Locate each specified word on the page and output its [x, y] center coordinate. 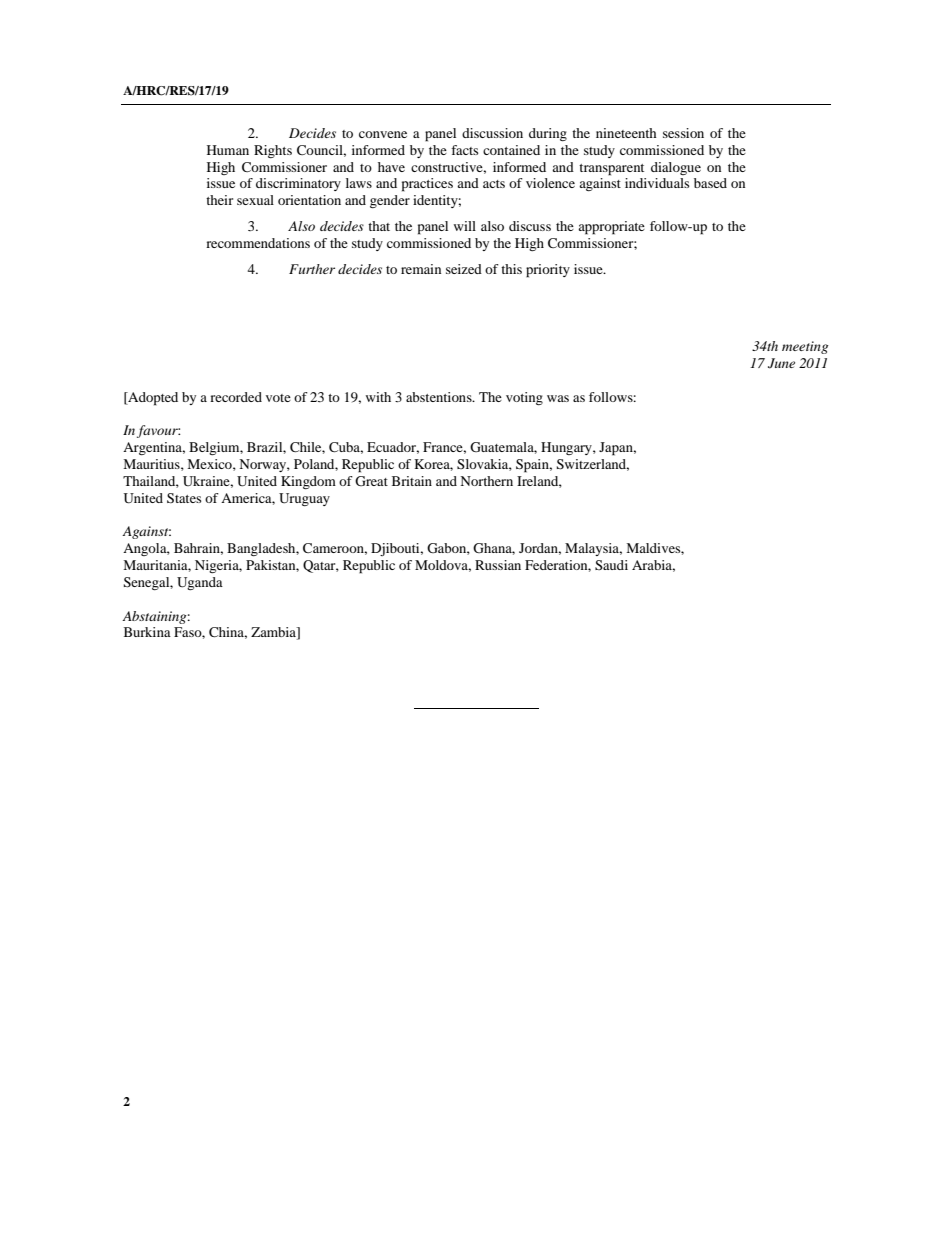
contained [511, 150]
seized [464, 269]
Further [312, 269]
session [683, 133]
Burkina [147, 632]
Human [228, 150]
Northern [486, 481]
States [184, 498]
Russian [498, 565]
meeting [805, 347]
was [558, 398]
